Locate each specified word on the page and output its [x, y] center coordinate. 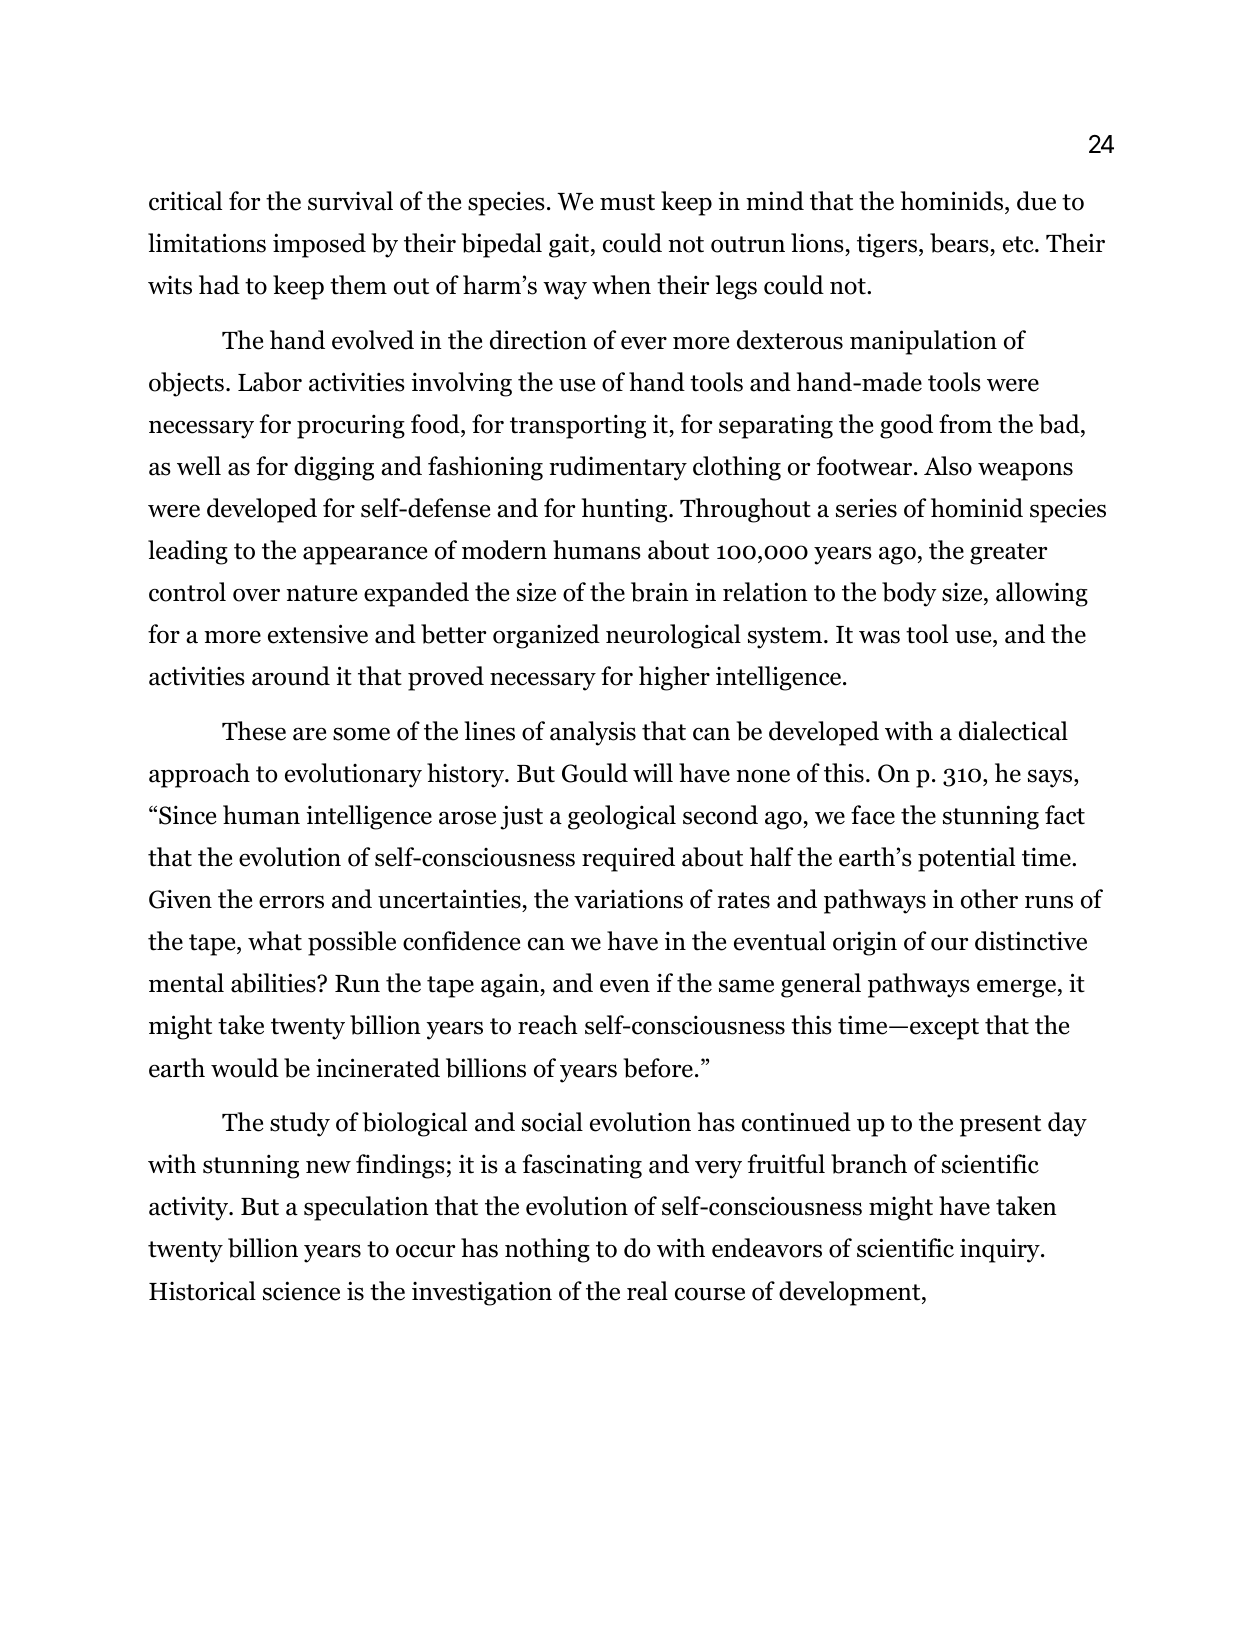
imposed [319, 245]
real [647, 1291]
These [254, 731]
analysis [593, 733]
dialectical [1013, 731]
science [301, 1291]
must [627, 202]
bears [960, 244]
